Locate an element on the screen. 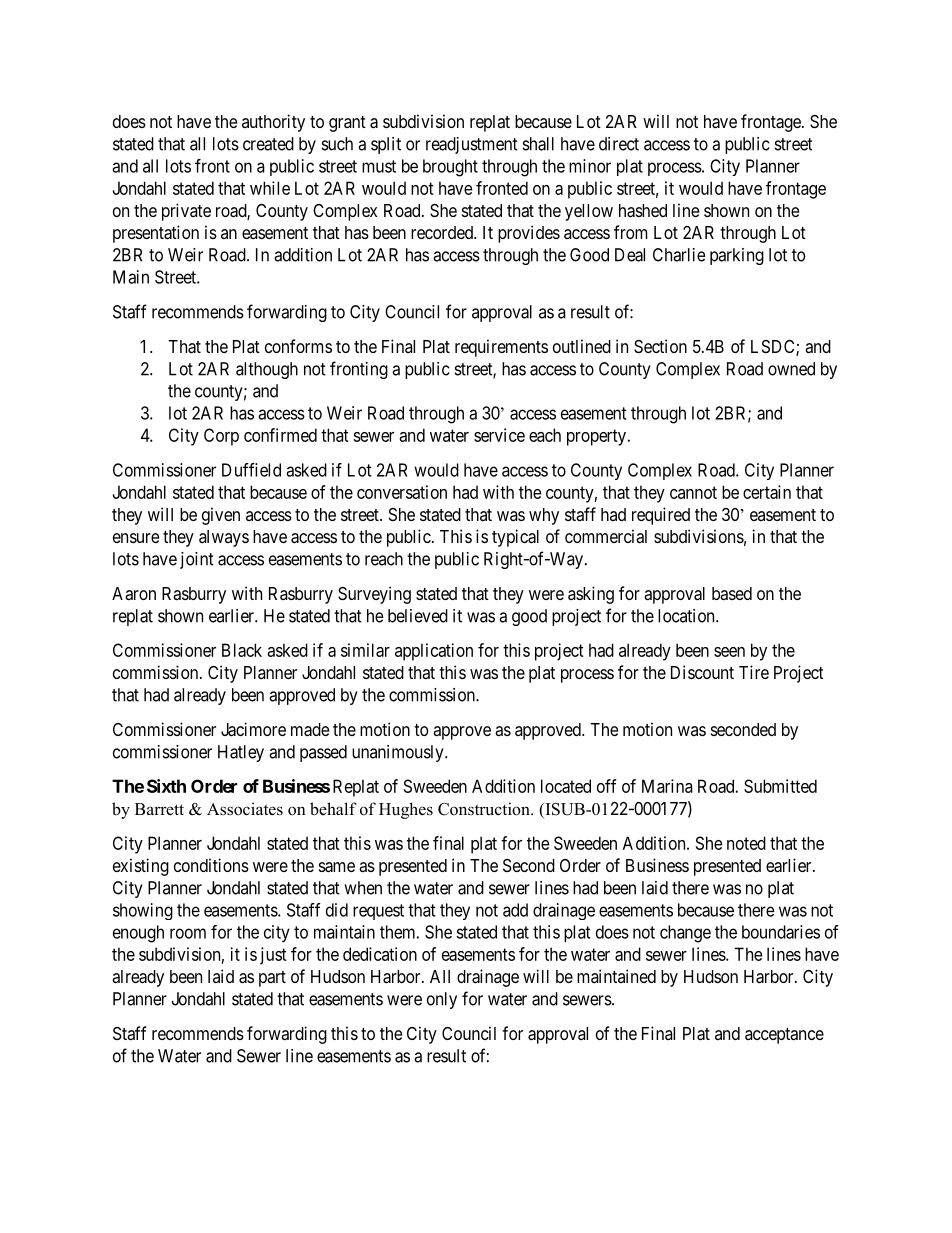  Discount is located at coordinates (702, 672).
